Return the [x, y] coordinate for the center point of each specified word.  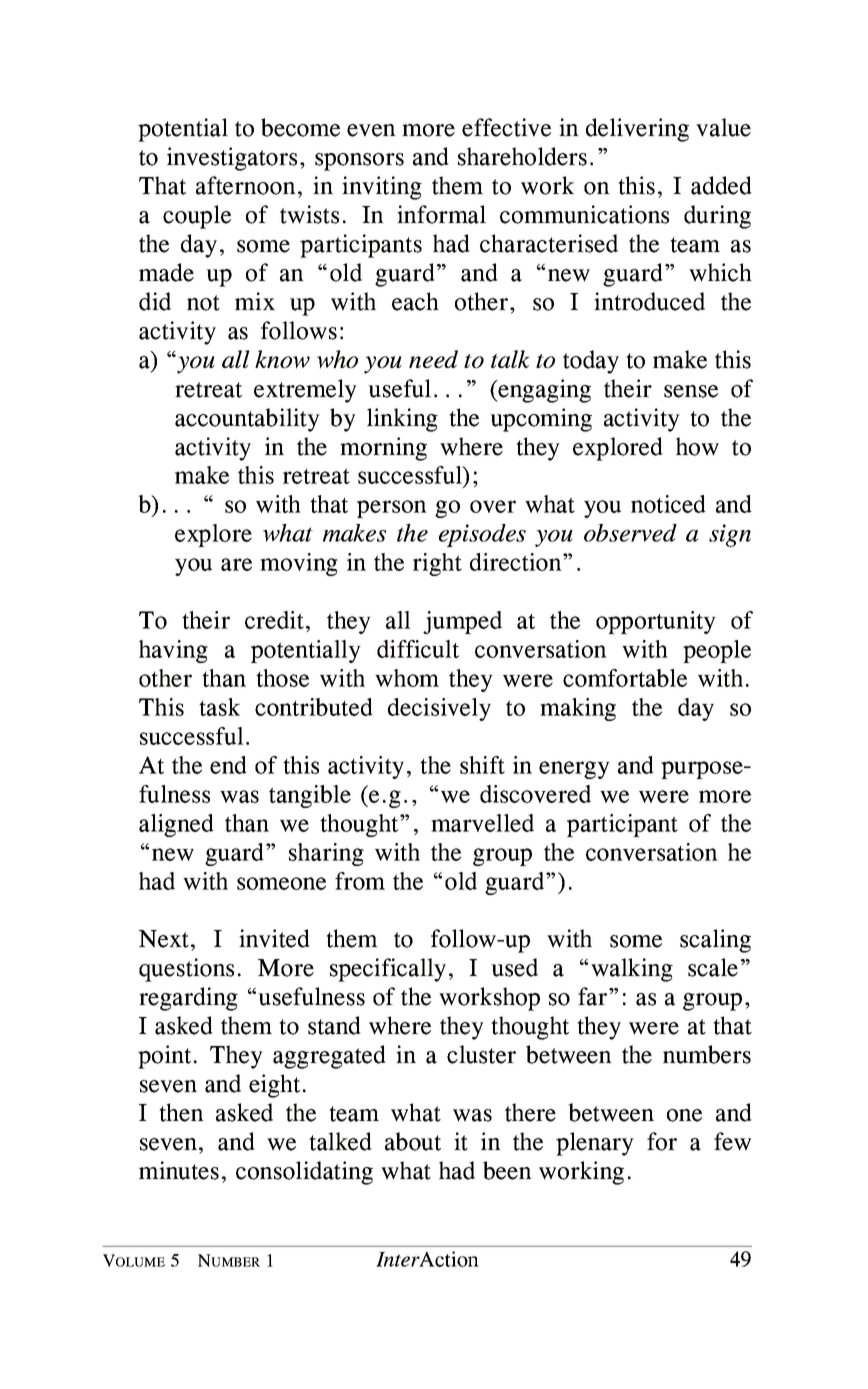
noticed [668, 504]
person [392, 509]
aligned [176, 825]
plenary [595, 1144]
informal [441, 214]
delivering [637, 130]
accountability [247, 420]
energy [574, 770]
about [413, 1141]
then [181, 1112]
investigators [232, 159]
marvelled [482, 823]
